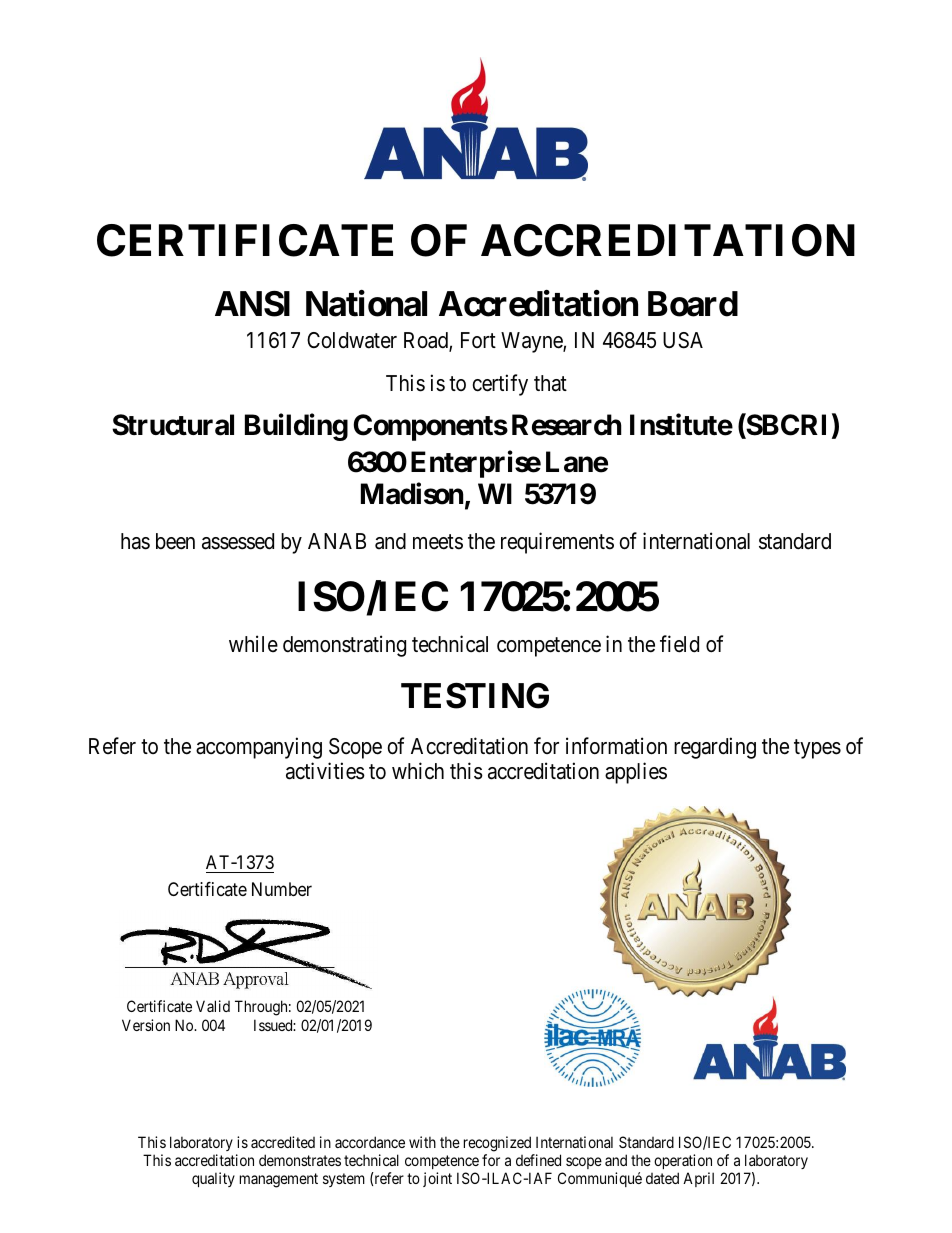  I want to click on operation, so click(683, 1161).
